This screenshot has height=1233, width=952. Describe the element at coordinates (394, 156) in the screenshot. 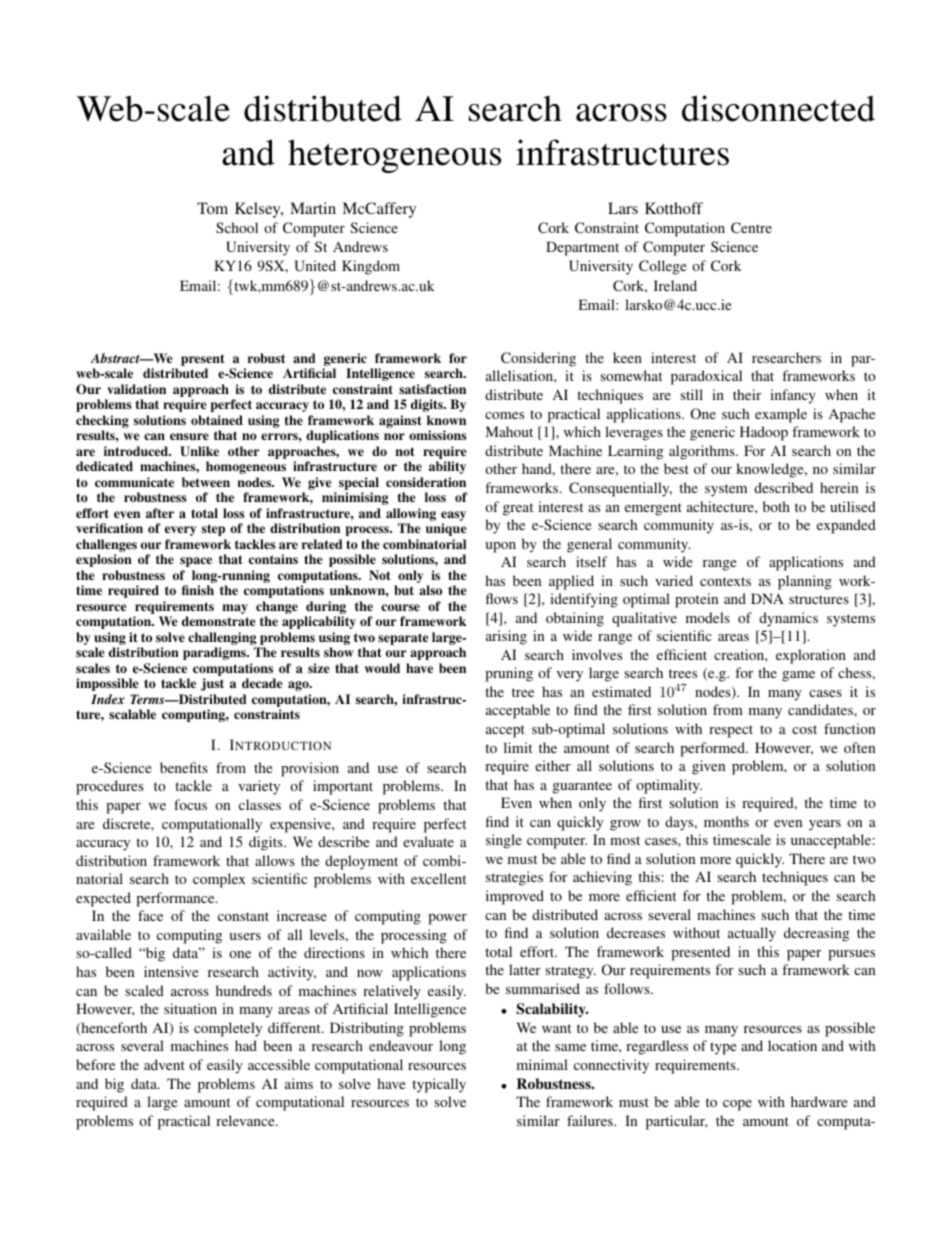

I see `heterogeneous` at that location.
